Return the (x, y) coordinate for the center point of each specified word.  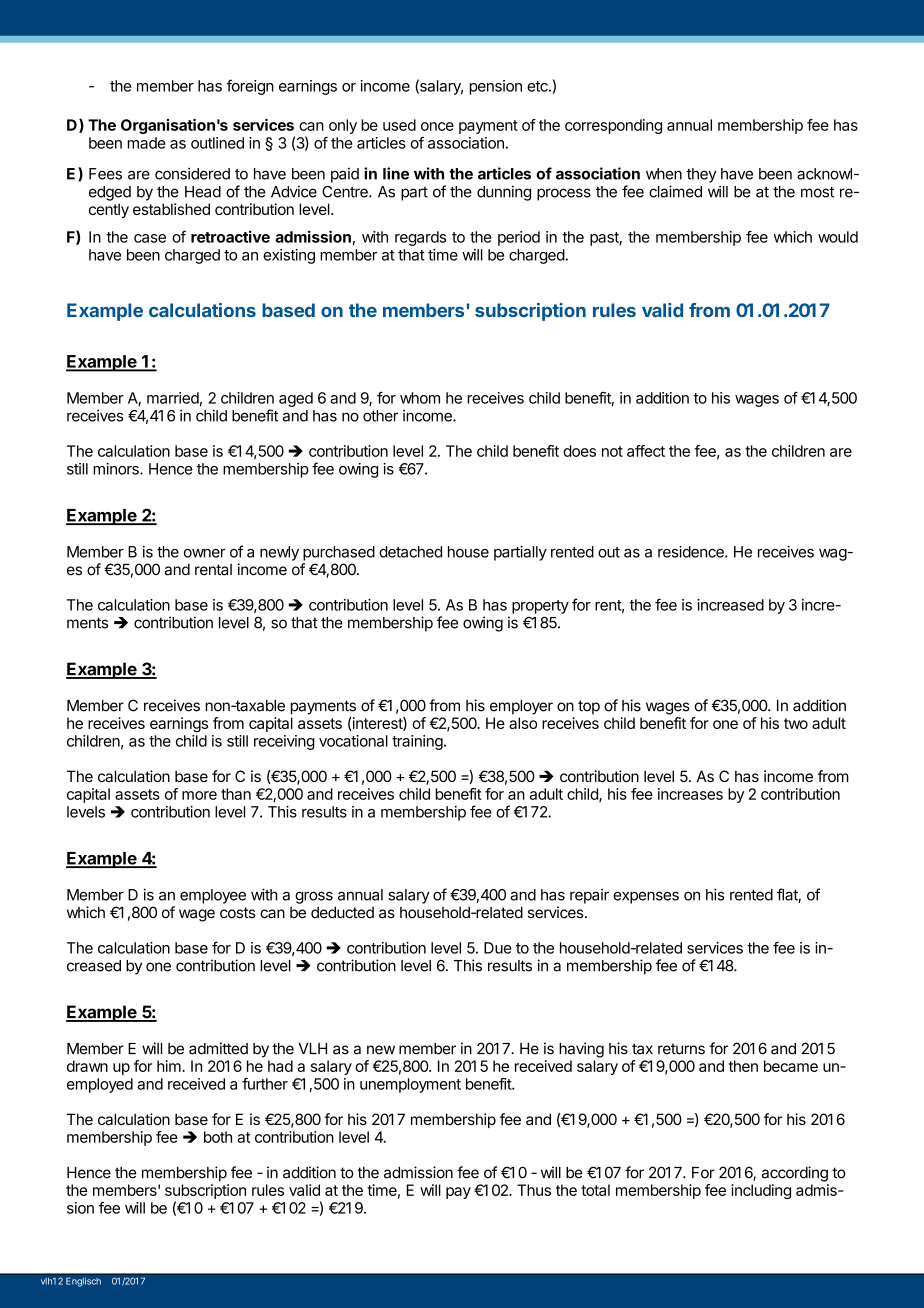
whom (420, 398)
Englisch (83, 1282)
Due (498, 948)
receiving (284, 742)
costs (238, 913)
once (437, 126)
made (147, 143)
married (173, 398)
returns (681, 1049)
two (796, 723)
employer (521, 707)
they (701, 175)
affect (646, 451)
